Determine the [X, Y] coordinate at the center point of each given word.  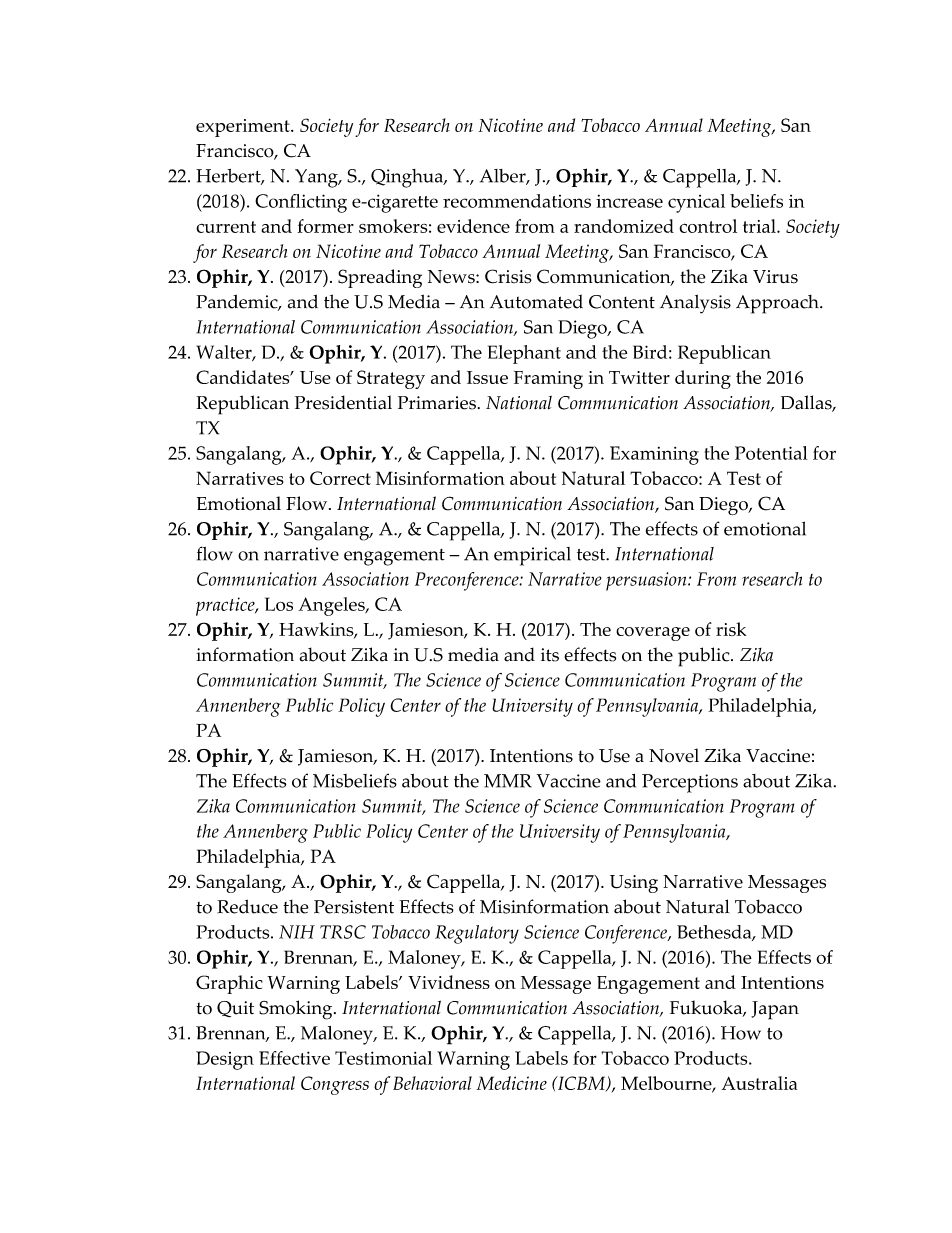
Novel [674, 755]
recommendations [517, 201]
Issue [487, 377]
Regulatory [477, 934]
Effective [294, 1058]
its [550, 655]
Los [279, 604]
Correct [340, 478]
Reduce [247, 906]
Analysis [695, 304]
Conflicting [301, 203]
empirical [532, 556]
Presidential [343, 402]
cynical [696, 203]
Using [634, 884]
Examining [654, 455]
